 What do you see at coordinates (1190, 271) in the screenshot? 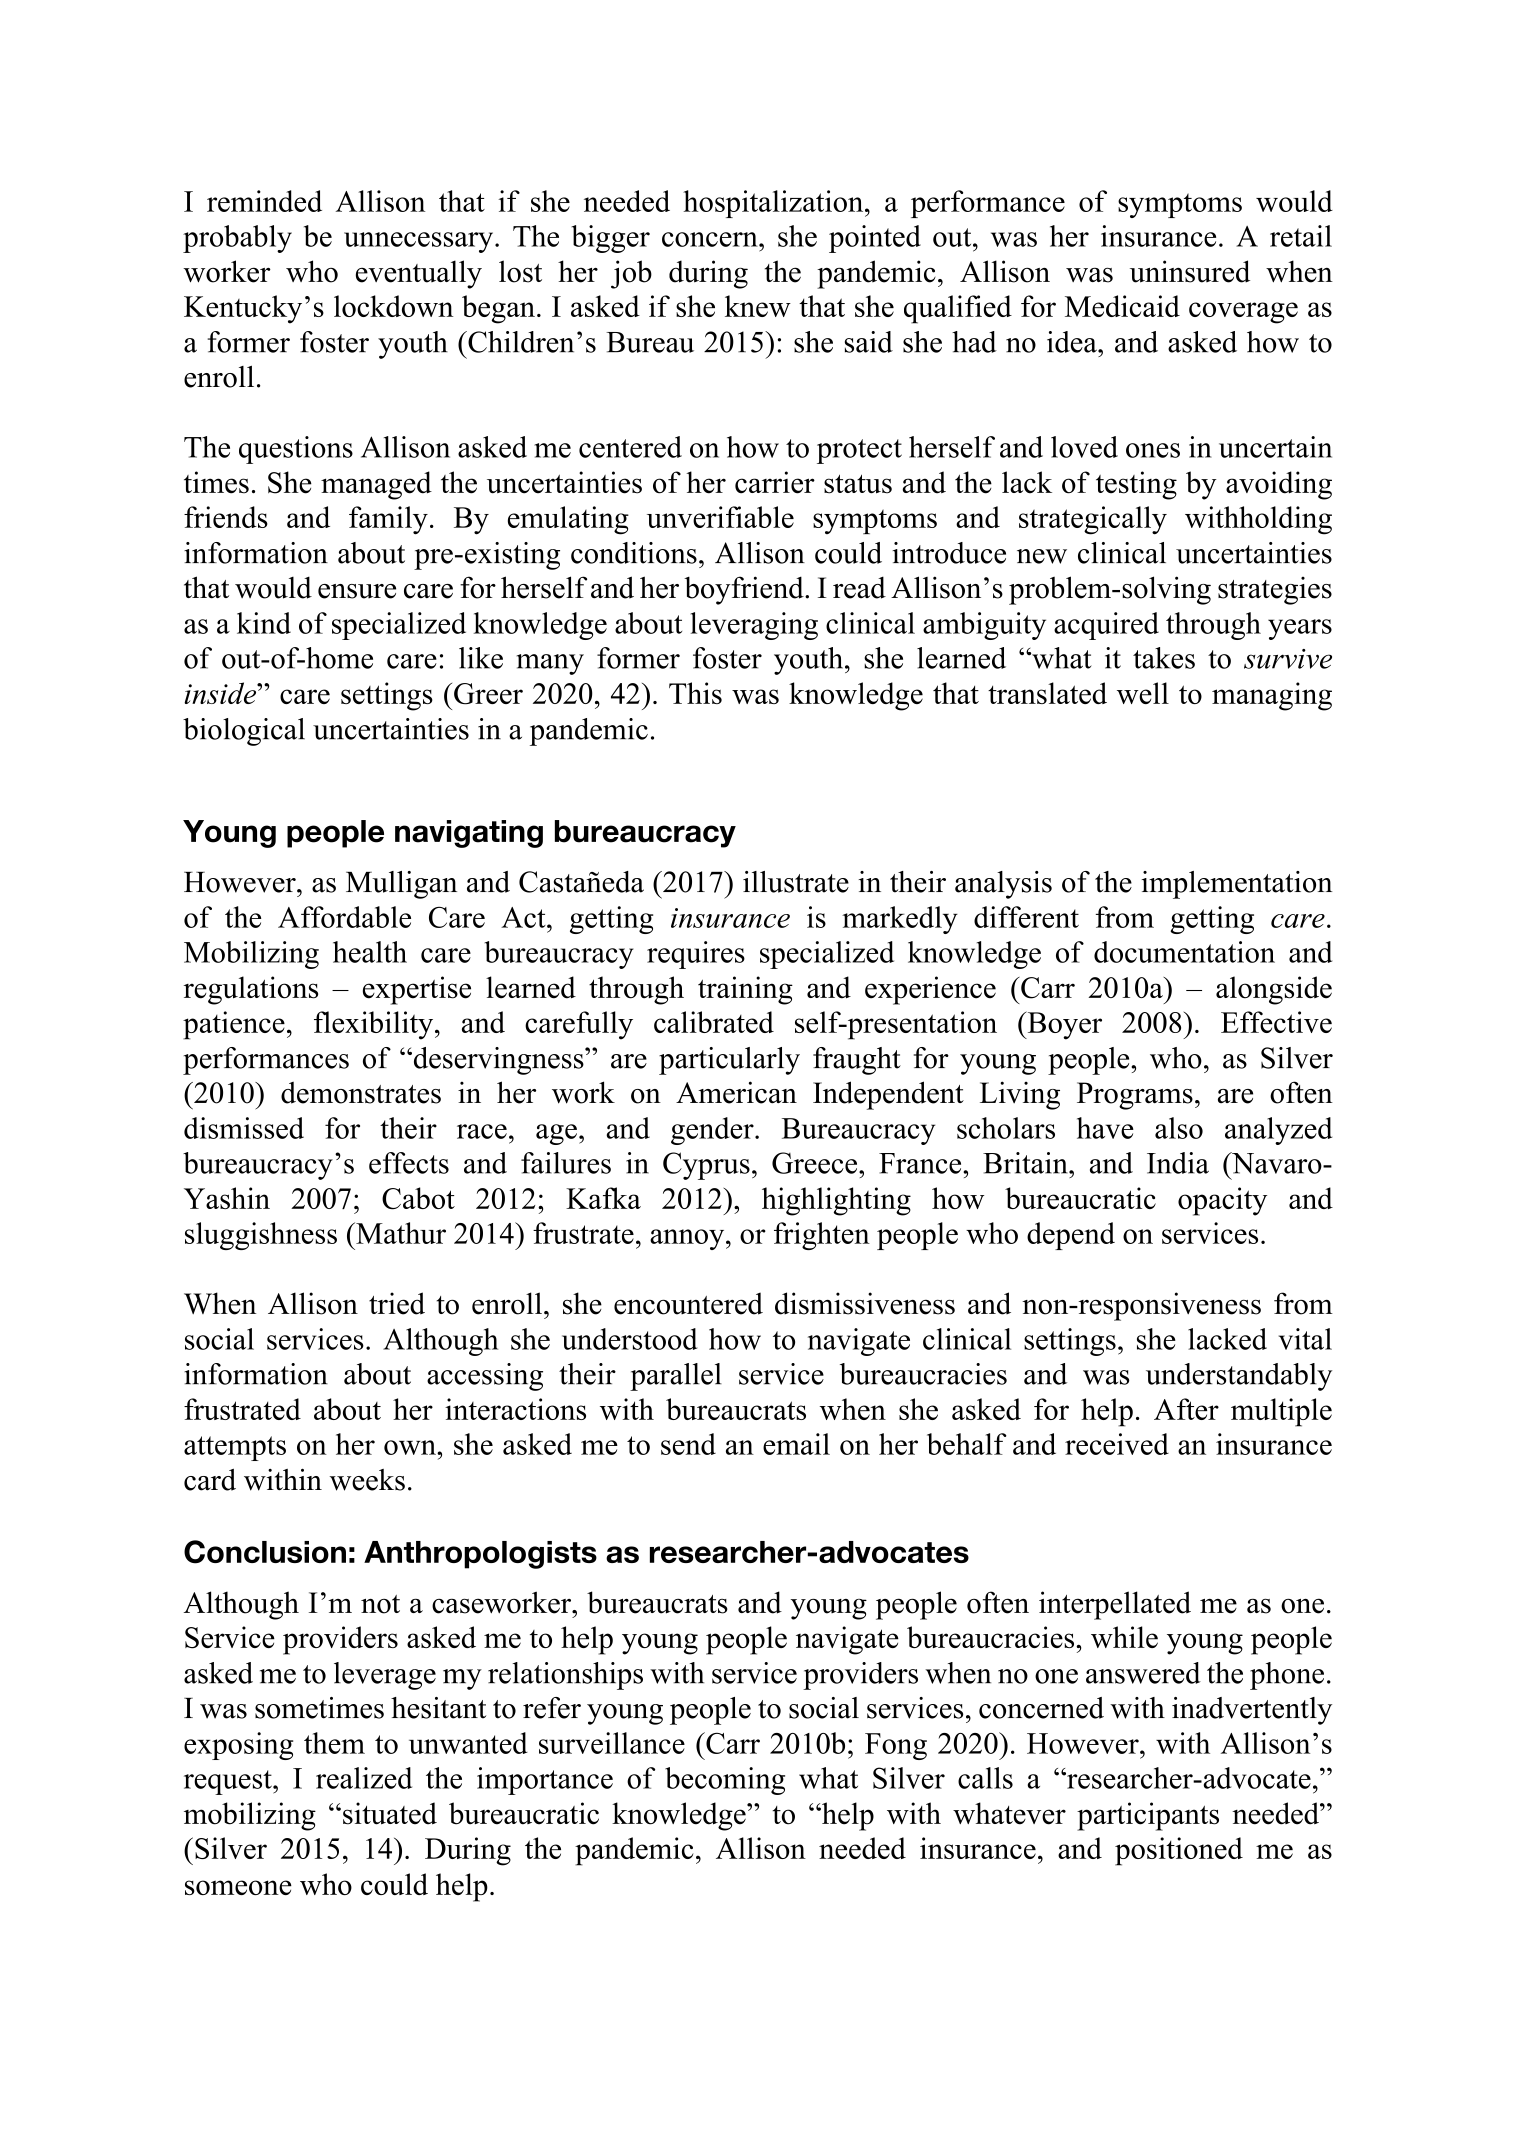
I see `uninsured` at bounding box center [1190, 271].
